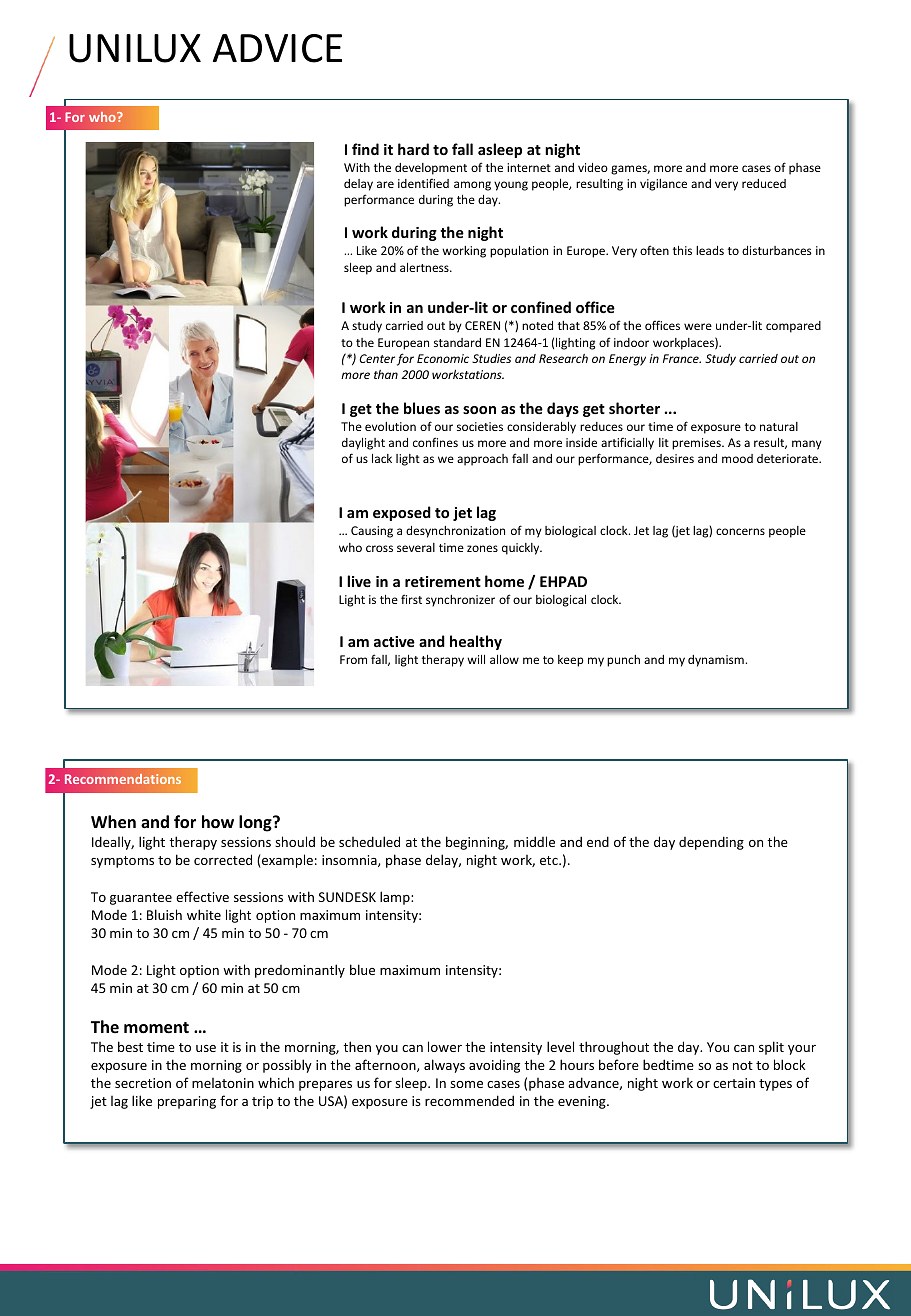 Image resolution: width=911 pixels, height=1316 pixels. I want to click on standard, so click(457, 342).
